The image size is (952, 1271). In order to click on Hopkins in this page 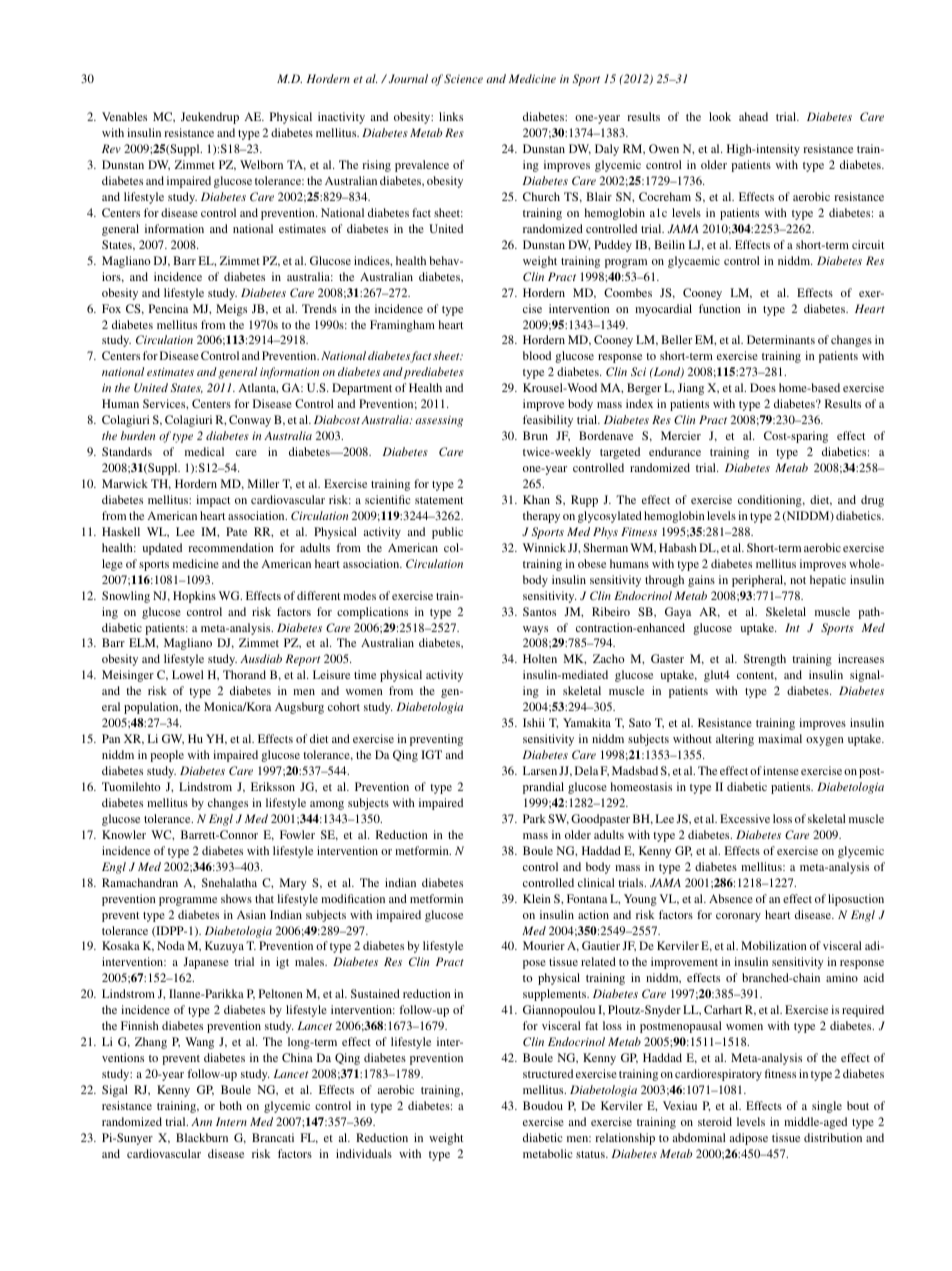, I will do `click(194, 597)`.
